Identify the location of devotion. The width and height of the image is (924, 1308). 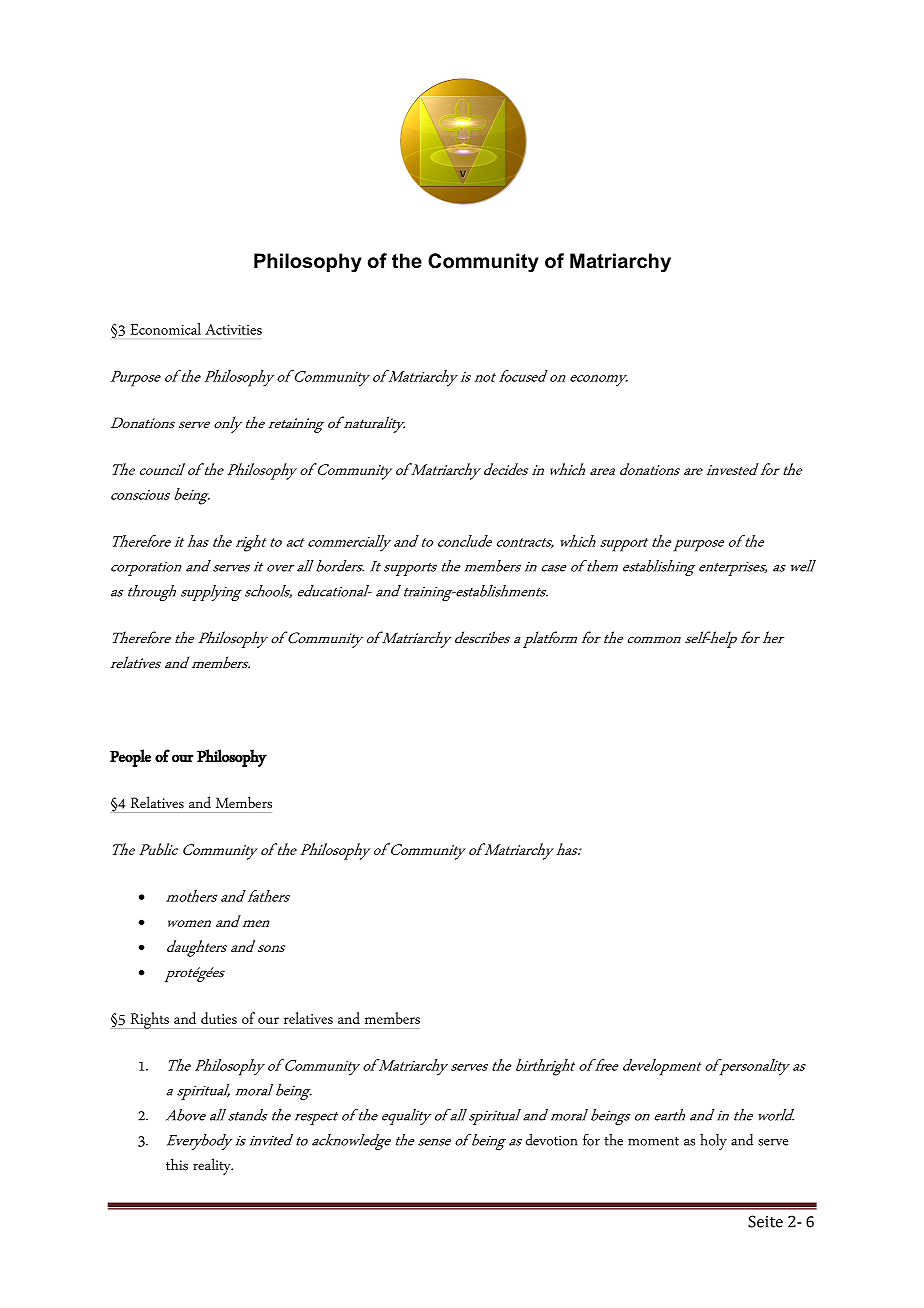
(551, 1140).
